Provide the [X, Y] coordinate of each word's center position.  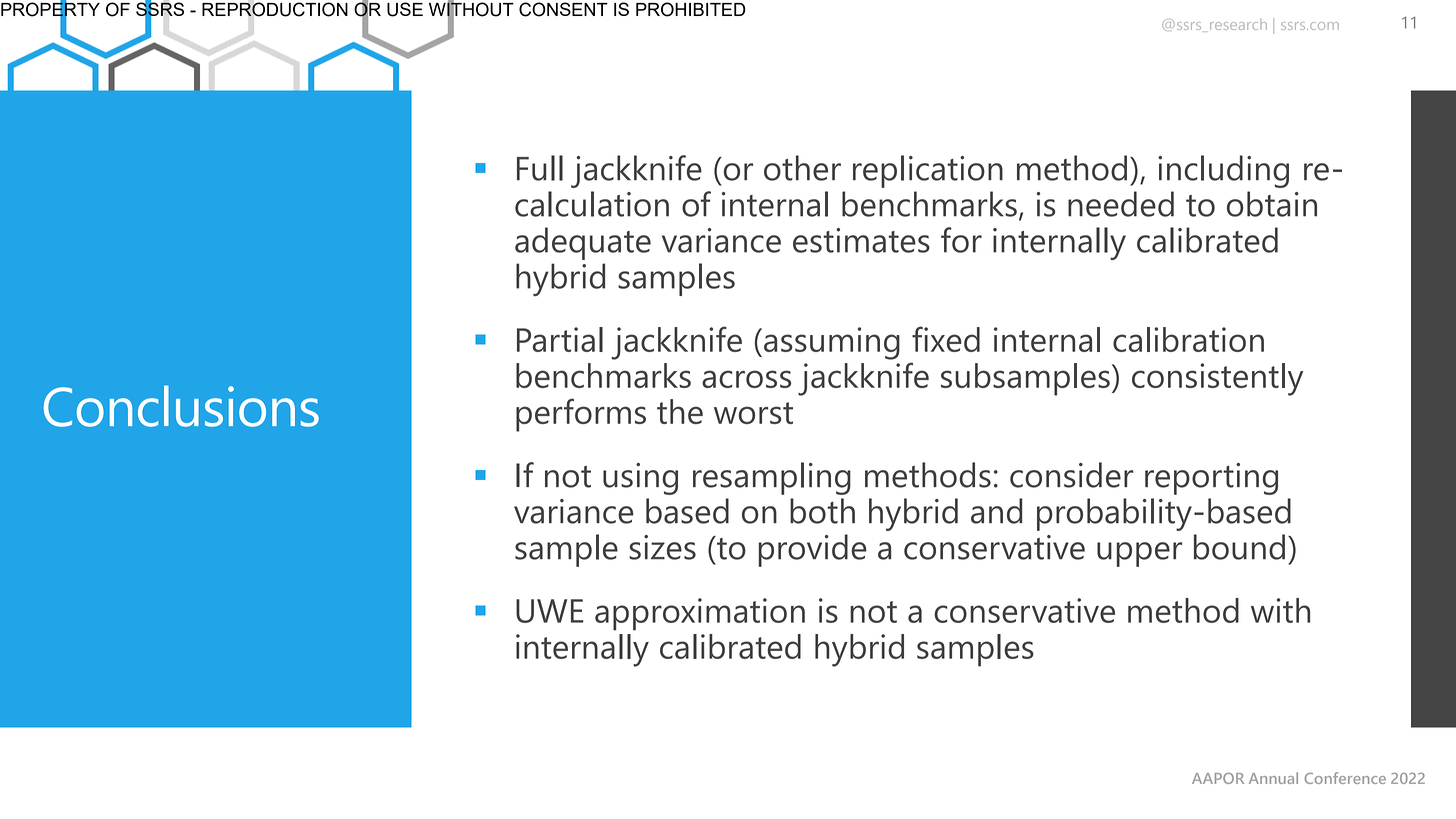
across [746, 379]
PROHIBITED [691, 9]
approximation [700, 614]
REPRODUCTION [275, 9]
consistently [1217, 379]
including [1223, 171]
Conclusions [181, 406]
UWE [550, 611]
